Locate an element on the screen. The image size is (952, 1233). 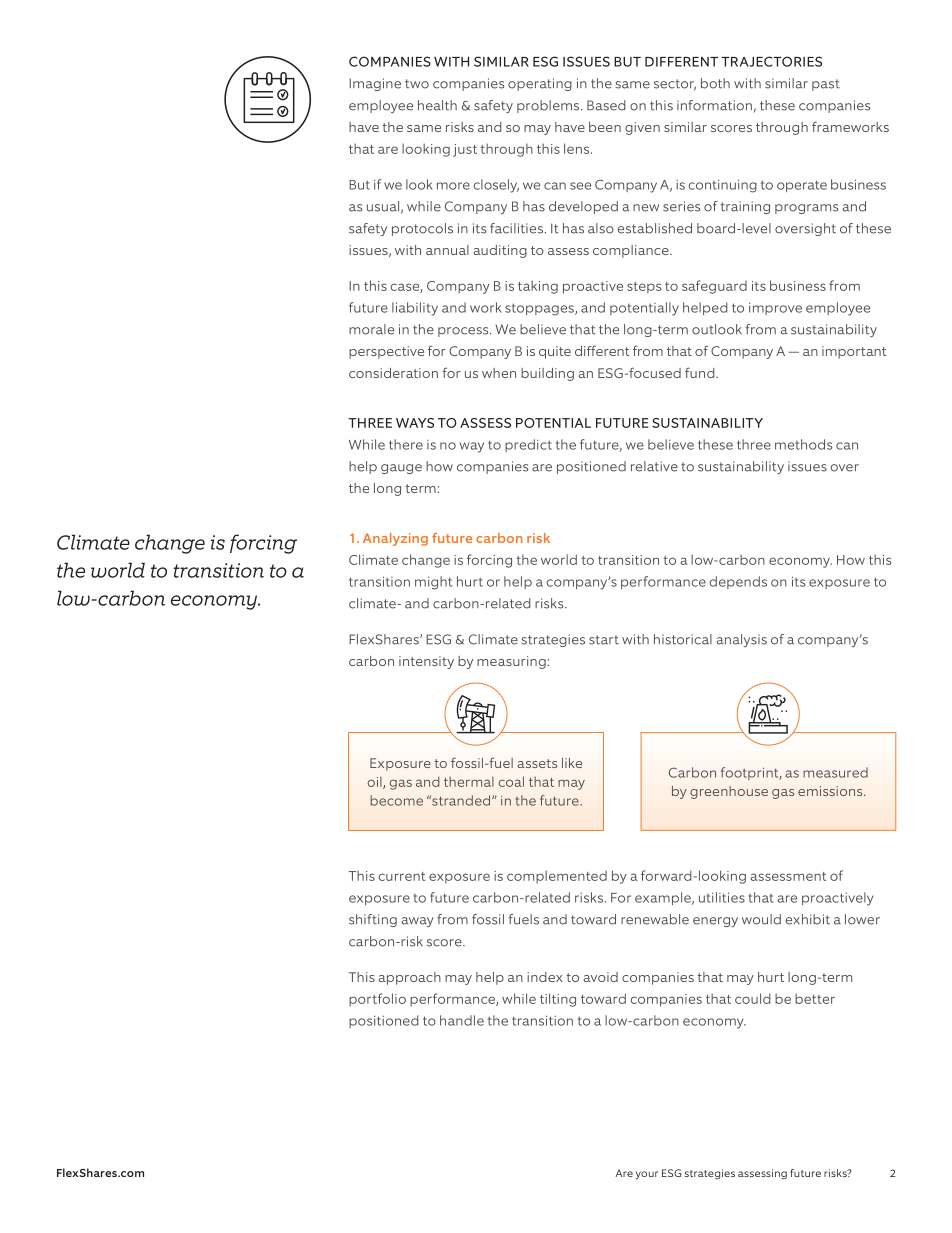
WAYS is located at coordinates (415, 423).
